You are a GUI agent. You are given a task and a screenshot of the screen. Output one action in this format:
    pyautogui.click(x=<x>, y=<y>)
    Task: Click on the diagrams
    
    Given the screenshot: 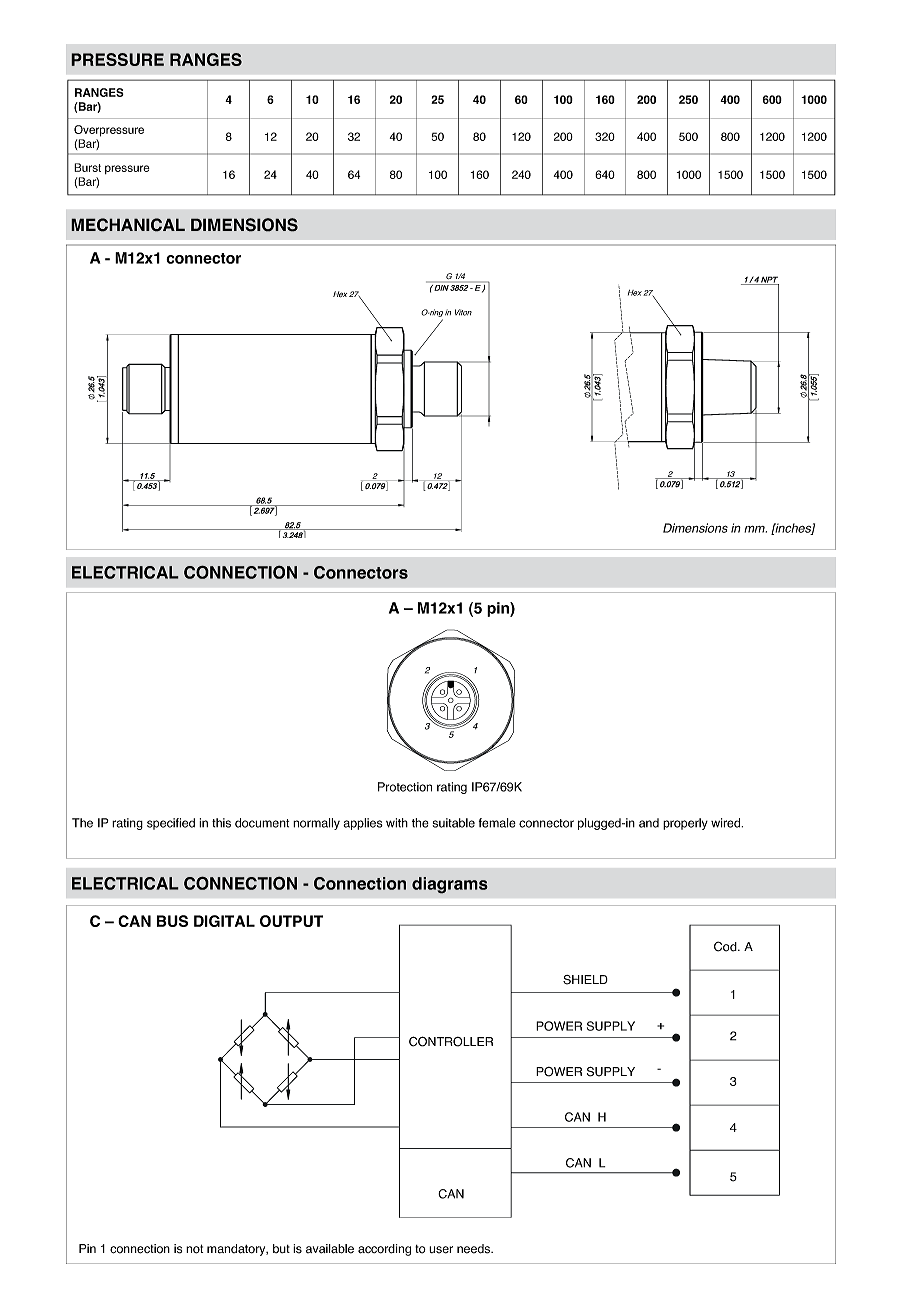 What is the action you would take?
    pyautogui.click(x=450, y=885)
